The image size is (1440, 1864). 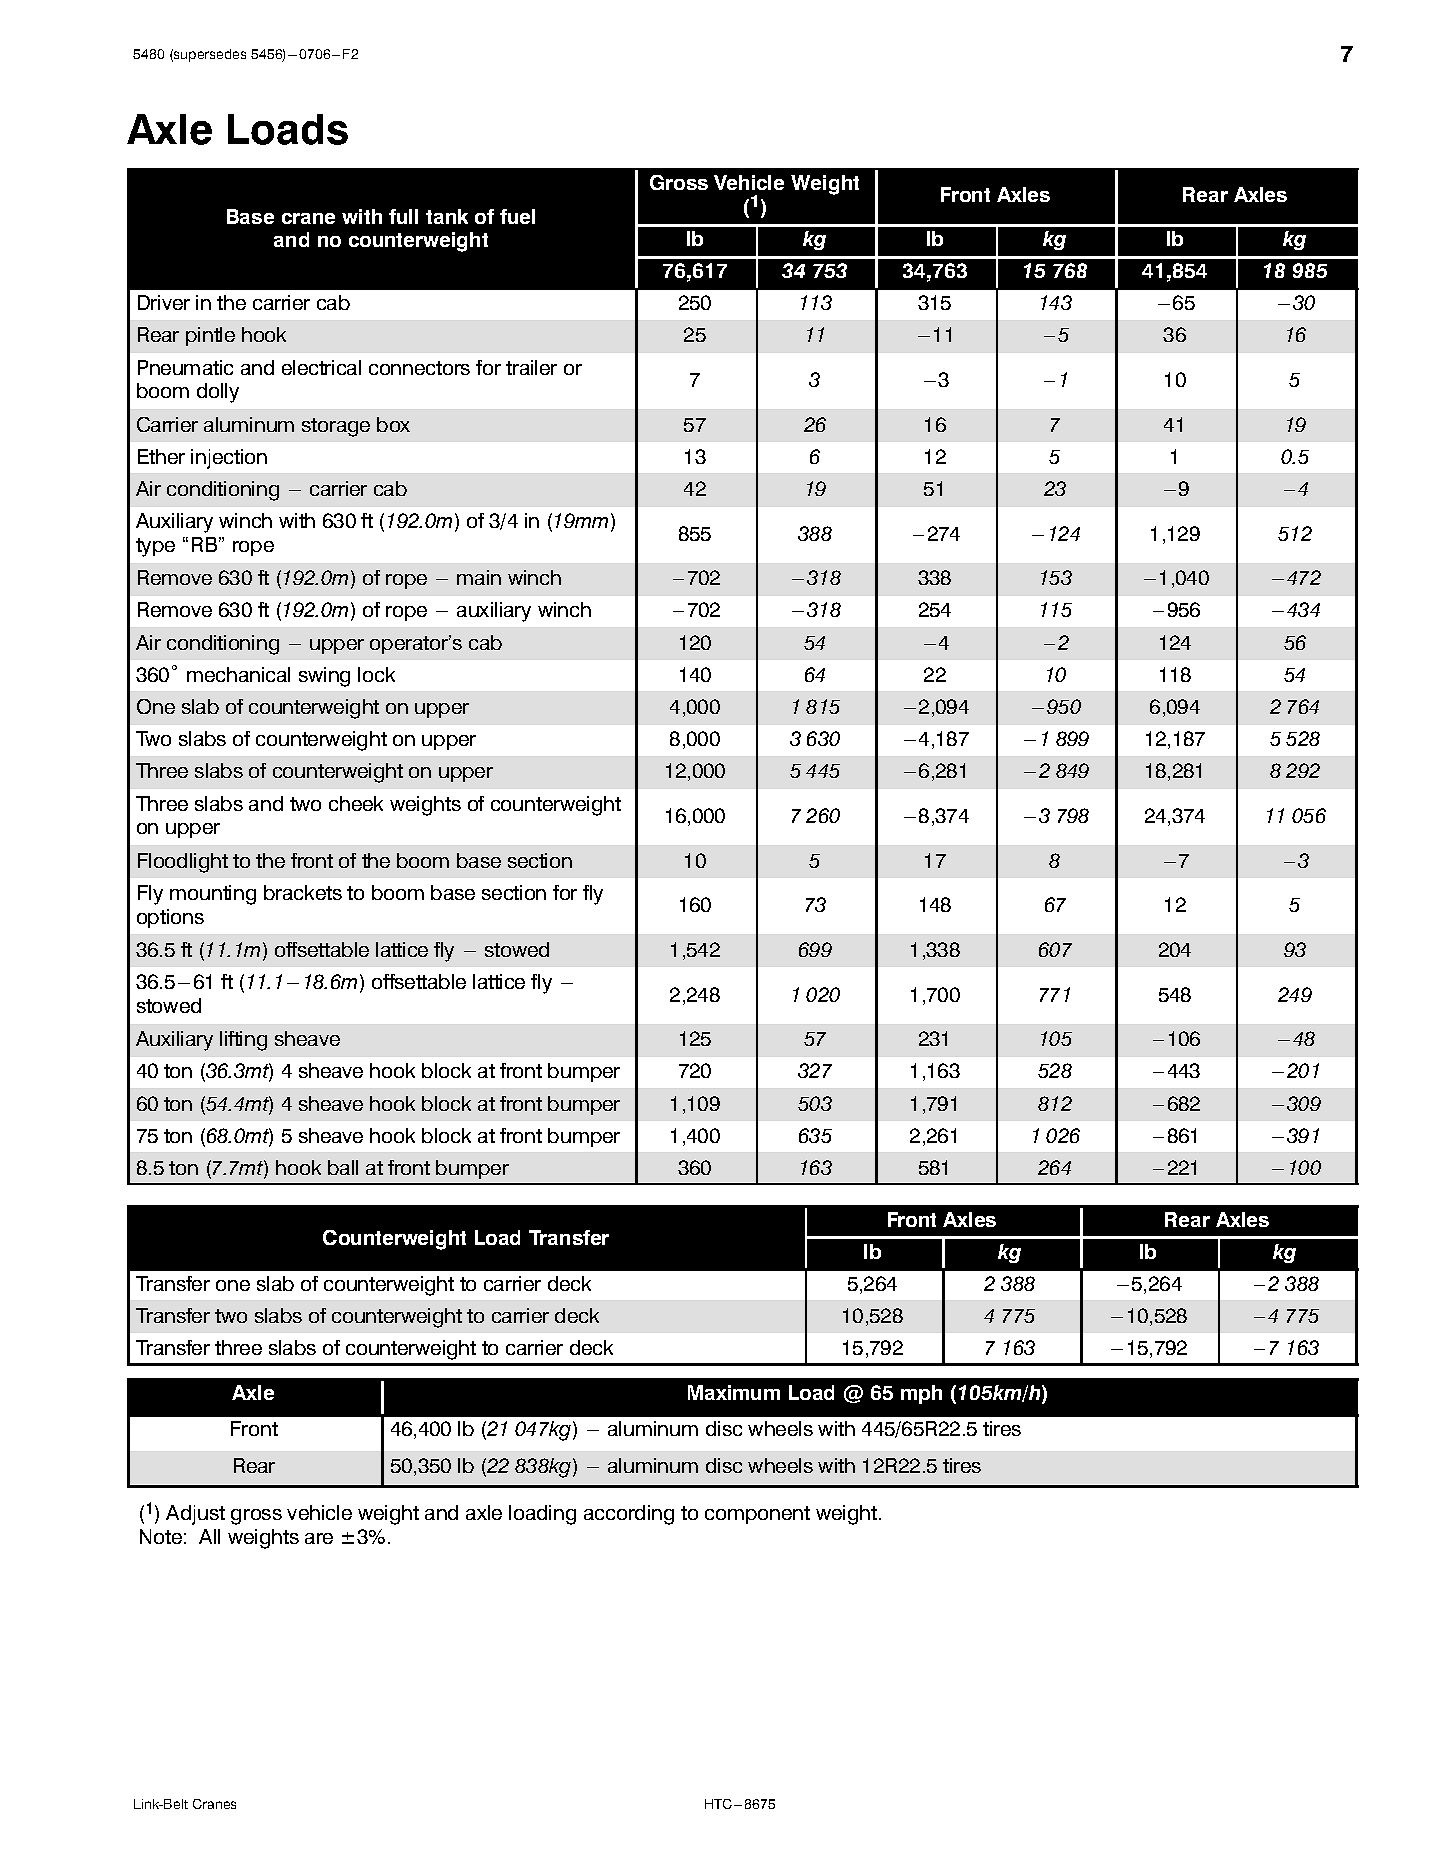 What do you see at coordinates (531, 367) in the screenshot?
I see `trailer` at bounding box center [531, 367].
